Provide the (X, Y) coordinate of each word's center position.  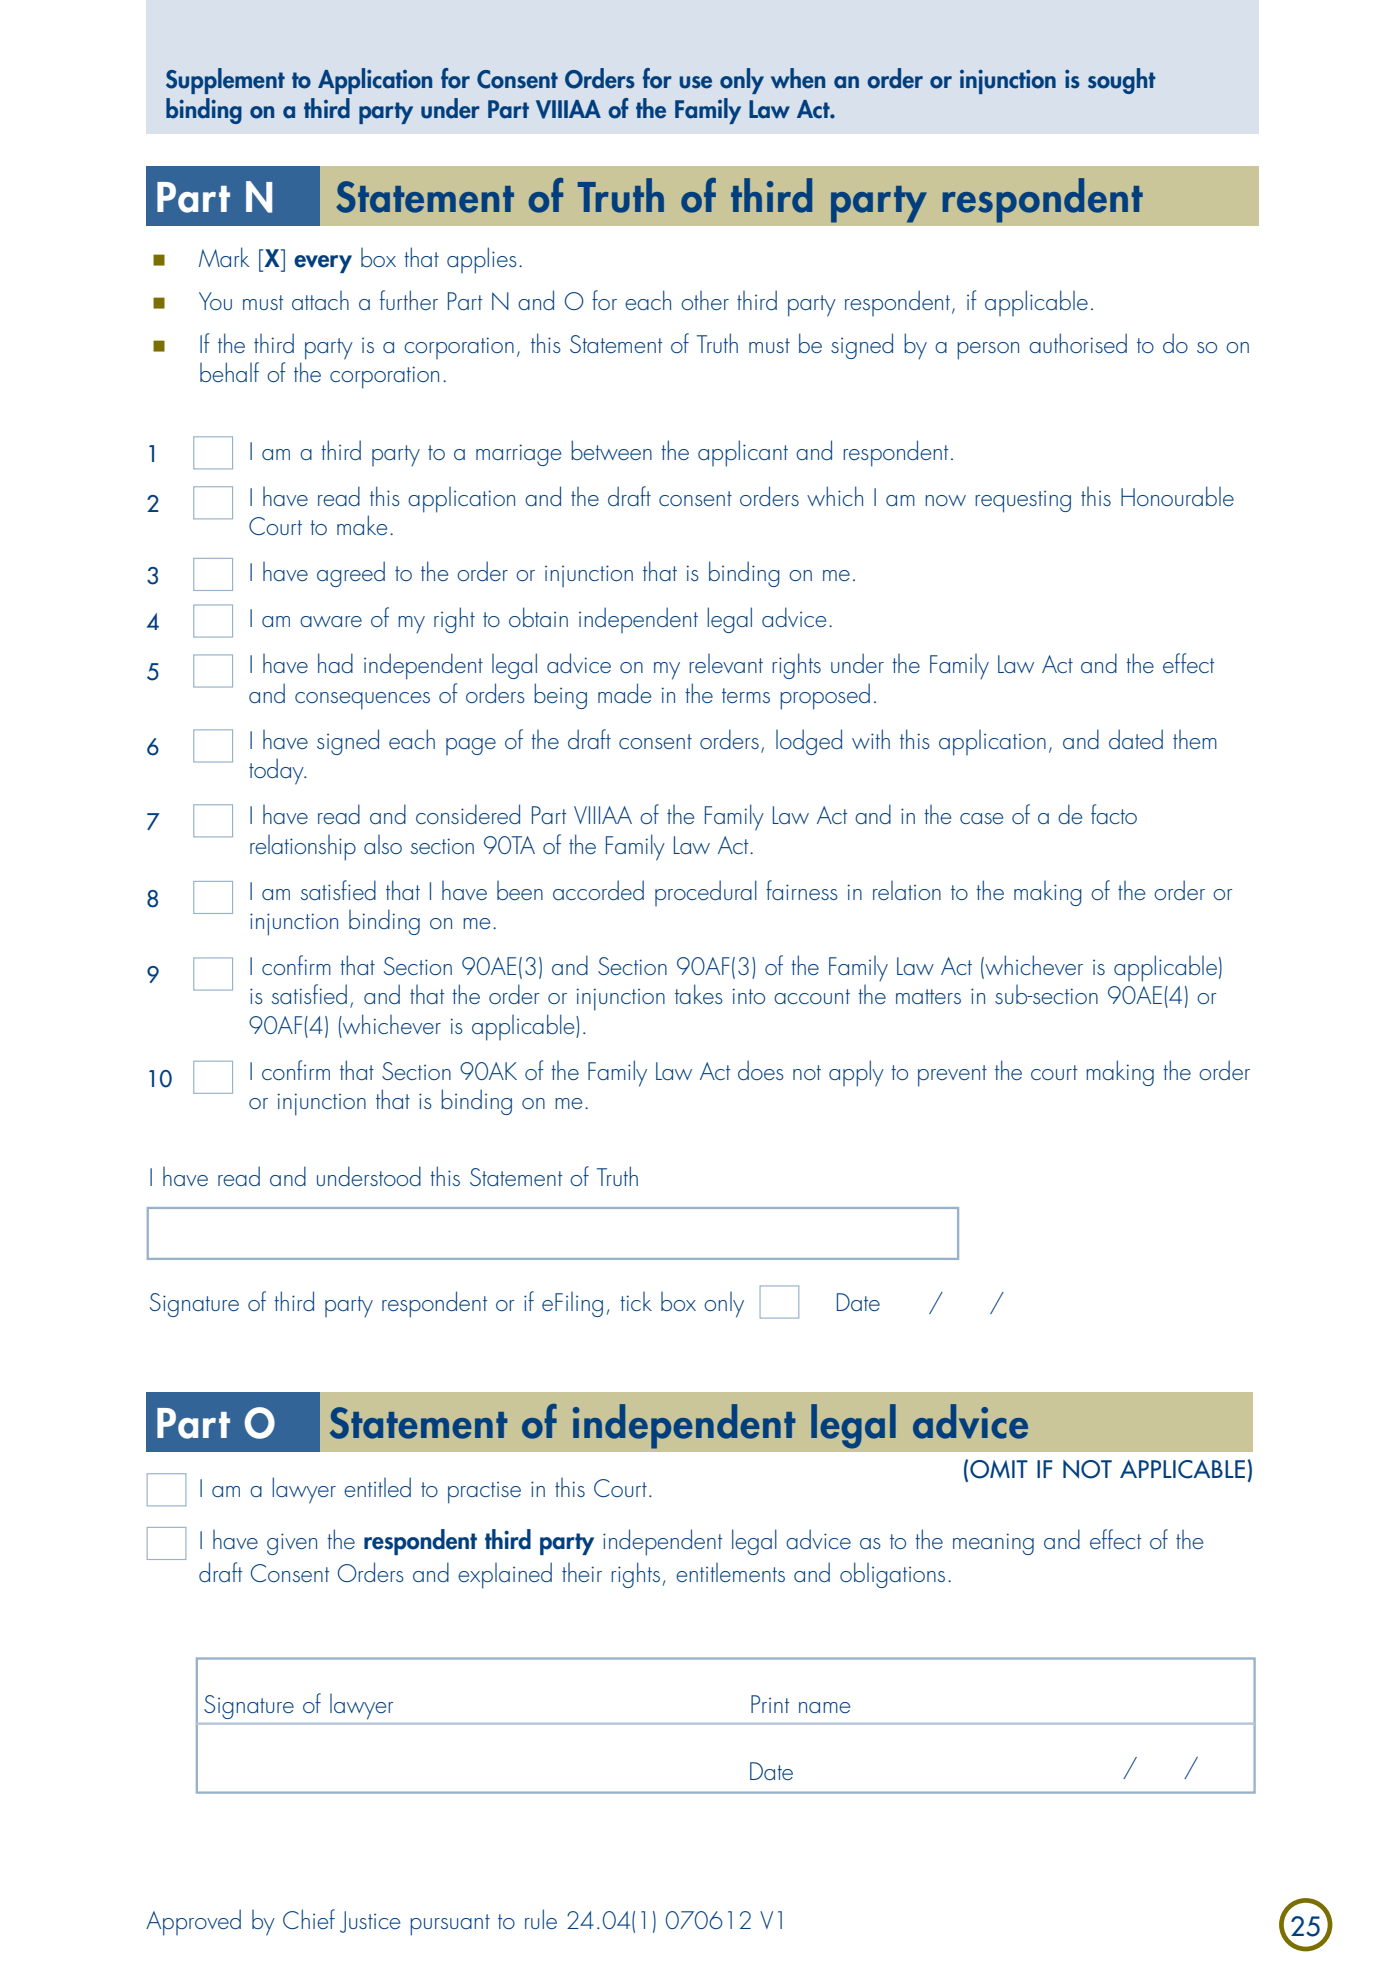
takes (699, 994)
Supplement (225, 81)
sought (1122, 81)
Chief (309, 1919)
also (383, 844)
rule (541, 1919)
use (695, 82)
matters (928, 996)
